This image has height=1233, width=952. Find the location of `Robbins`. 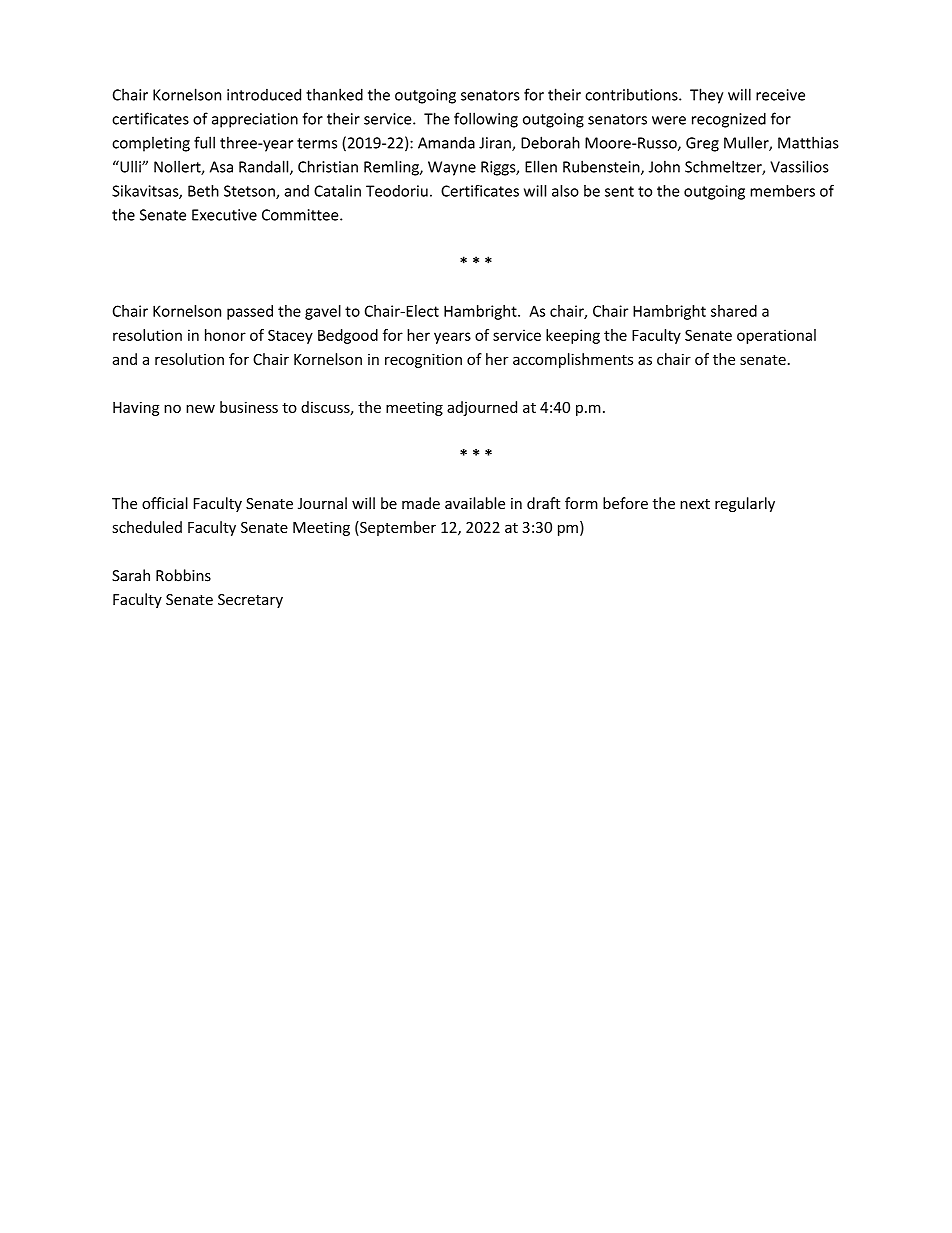

Robbins is located at coordinates (183, 575).
